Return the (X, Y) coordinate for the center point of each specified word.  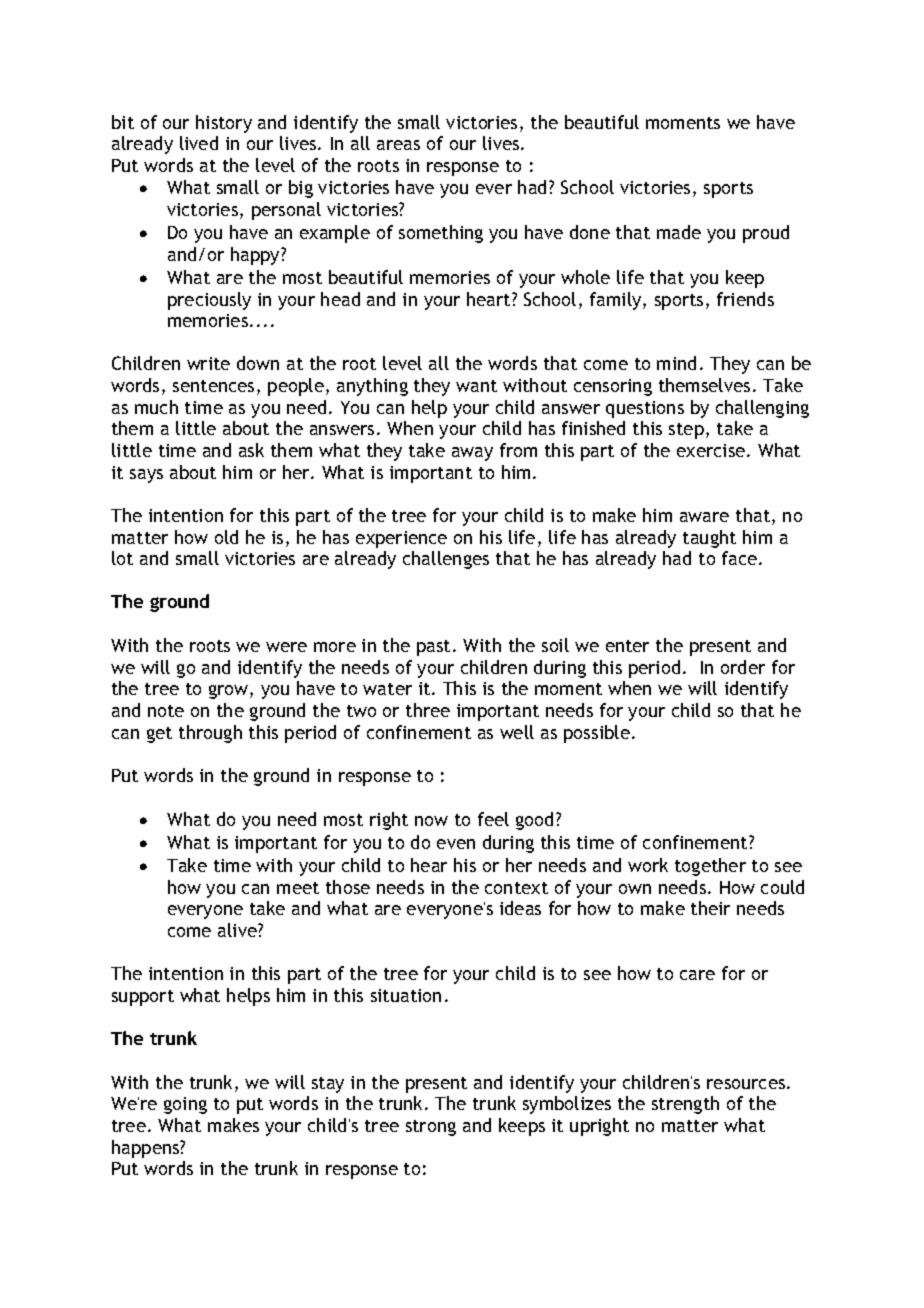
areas (398, 145)
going (185, 1105)
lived (199, 143)
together (710, 867)
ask (251, 450)
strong (431, 1128)
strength (685, 1105)
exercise (712, 450)
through (210, 734)
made (679, 232)
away (472, 454)
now (431, 821)
